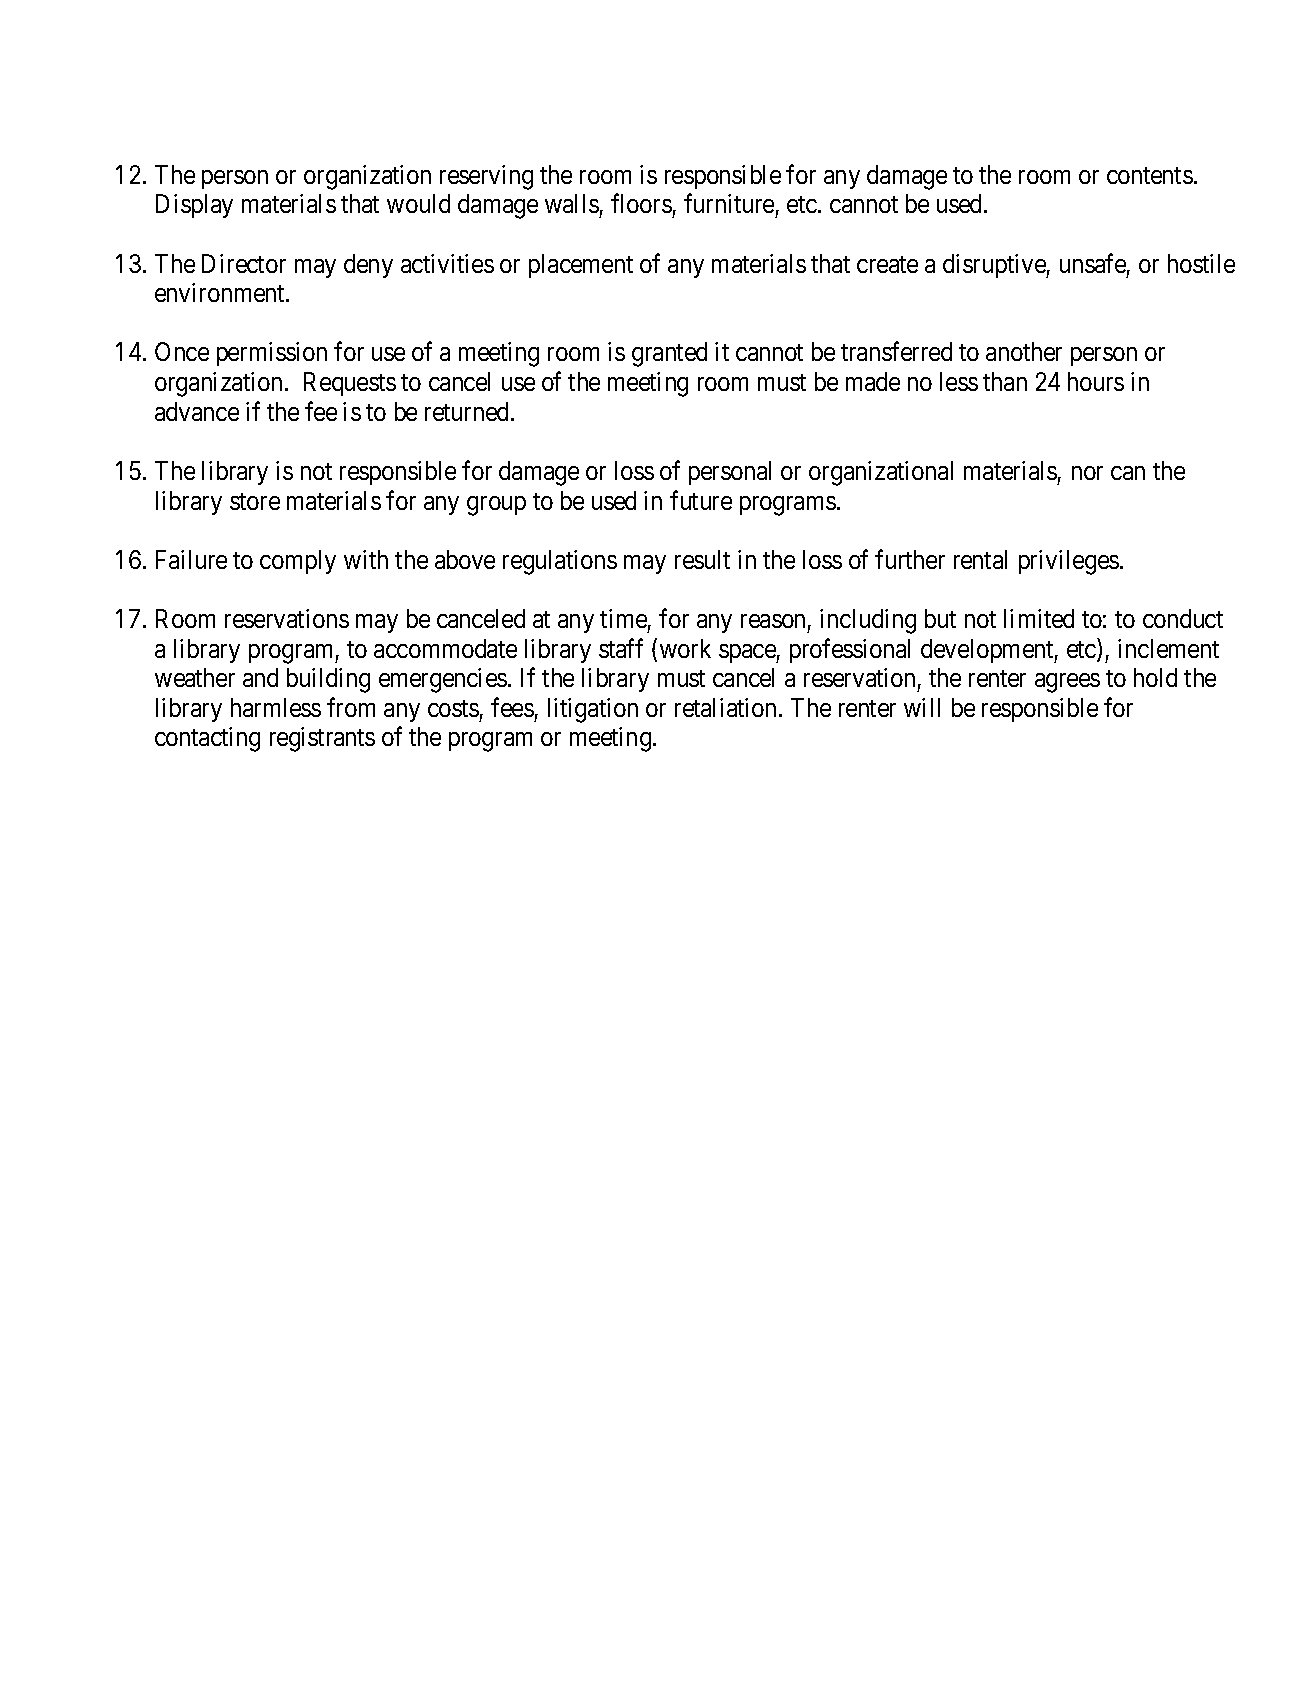 The height and width of the screenshot is (1699, 1313). Describe the element at coordinates (194, 206) in the screenshot. I see `Display` at that location.
